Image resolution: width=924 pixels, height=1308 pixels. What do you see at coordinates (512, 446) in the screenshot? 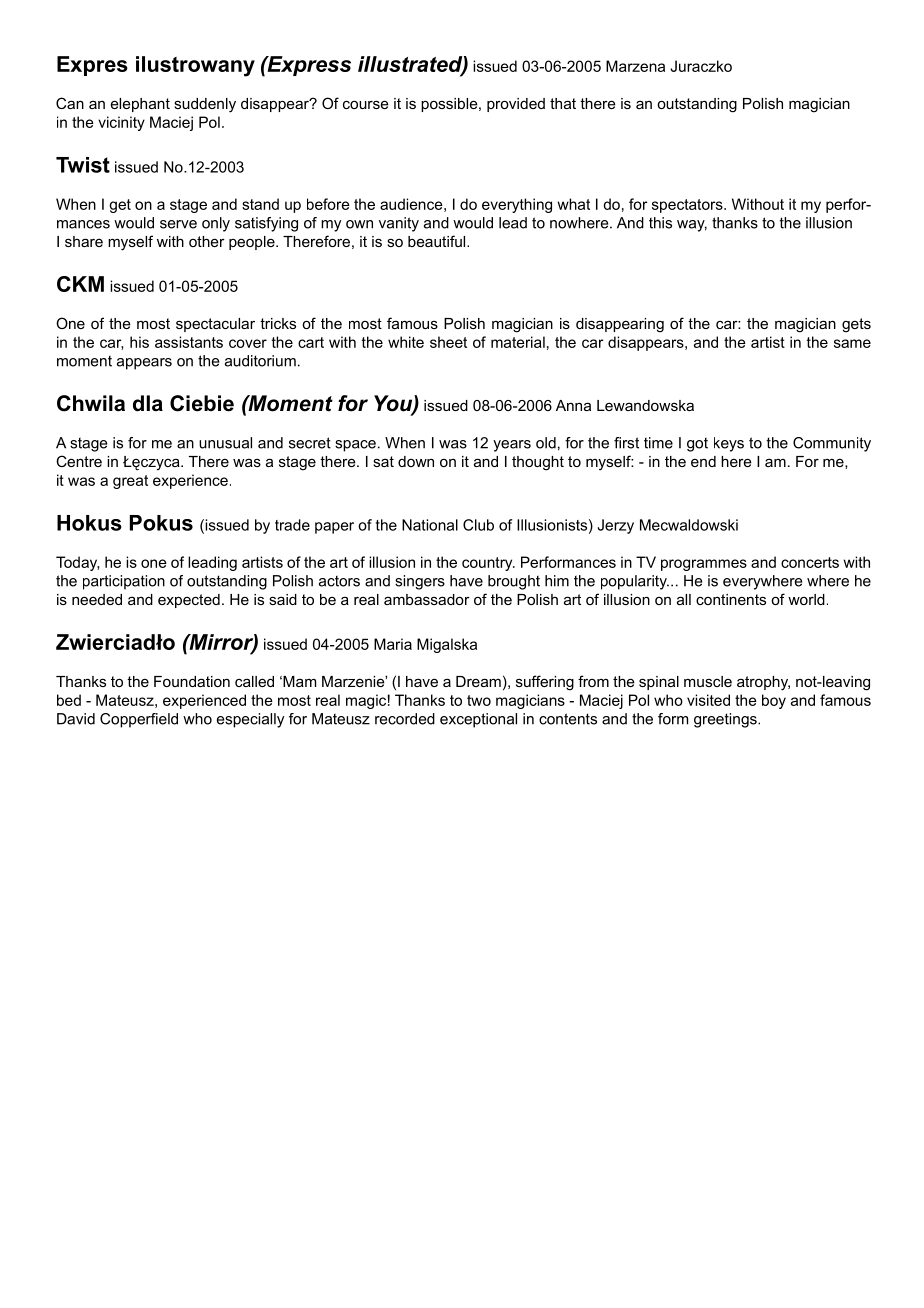
I see `years` at bounding box center [512, 446].
